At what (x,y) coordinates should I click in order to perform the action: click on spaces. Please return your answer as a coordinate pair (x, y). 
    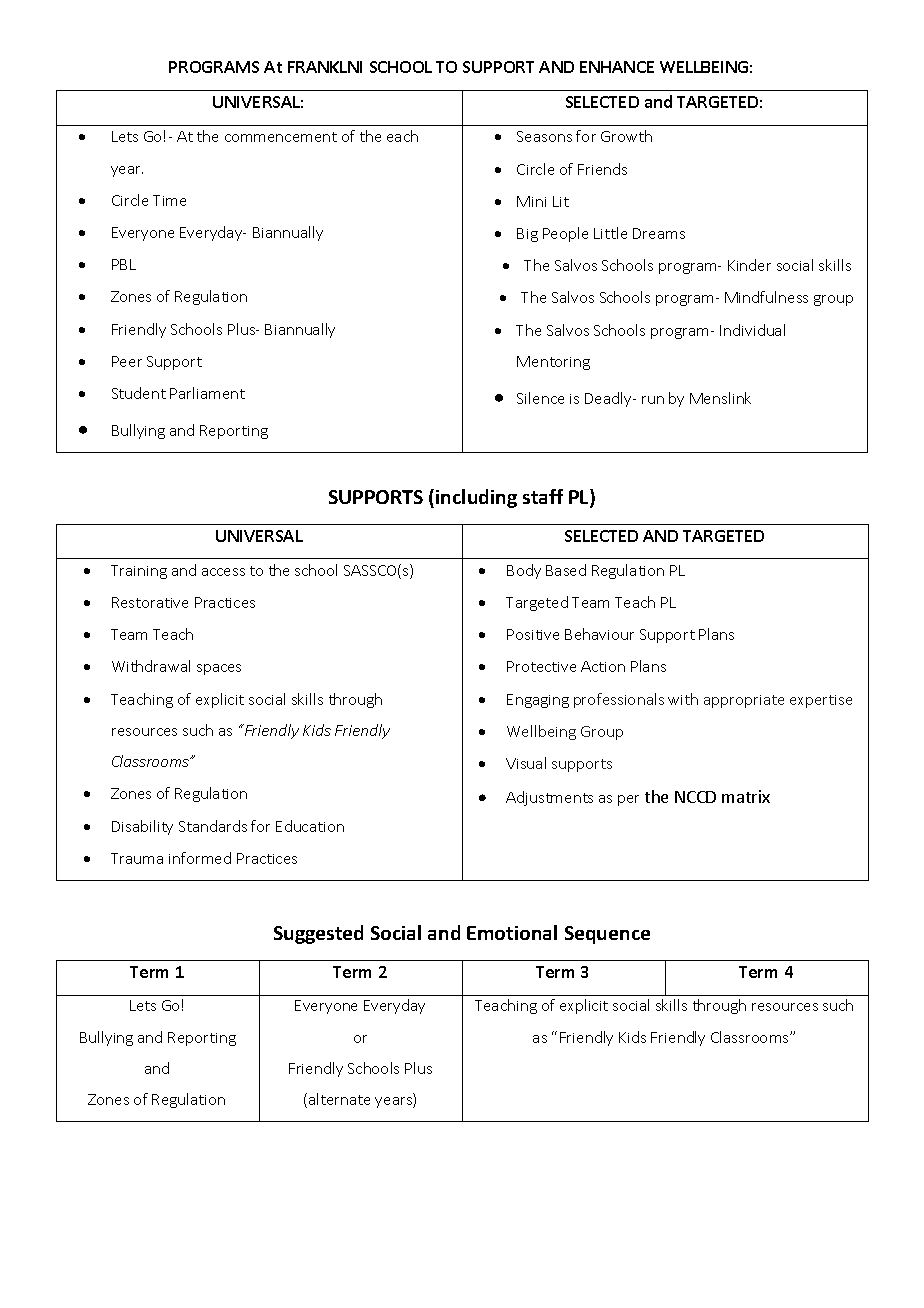
    Looking at the image, I should click on (219, 669).
